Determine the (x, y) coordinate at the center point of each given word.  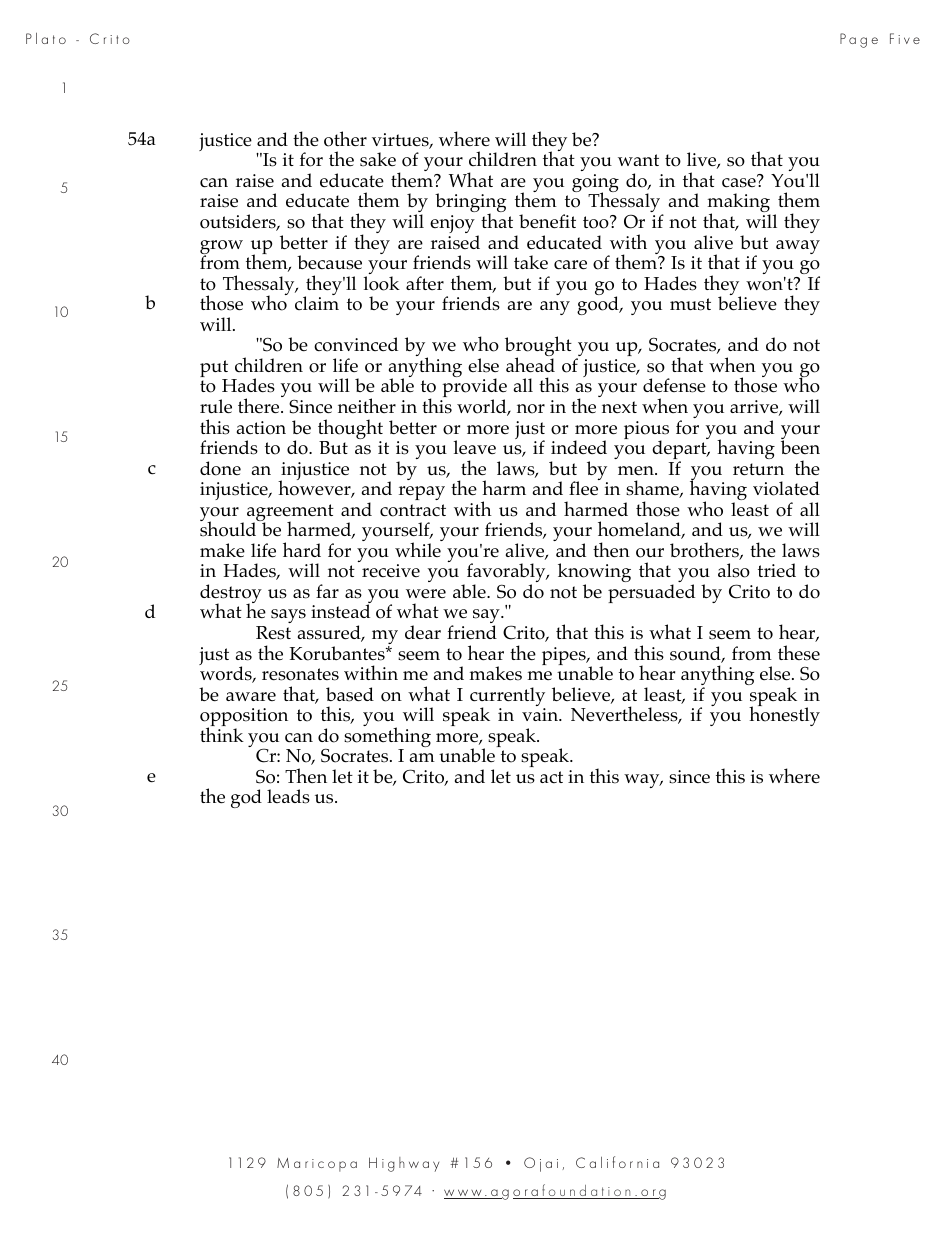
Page (859, 40)
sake (378, 159)
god (246, 798)
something (387, 737)
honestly (784, 715)
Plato (46, 38)
